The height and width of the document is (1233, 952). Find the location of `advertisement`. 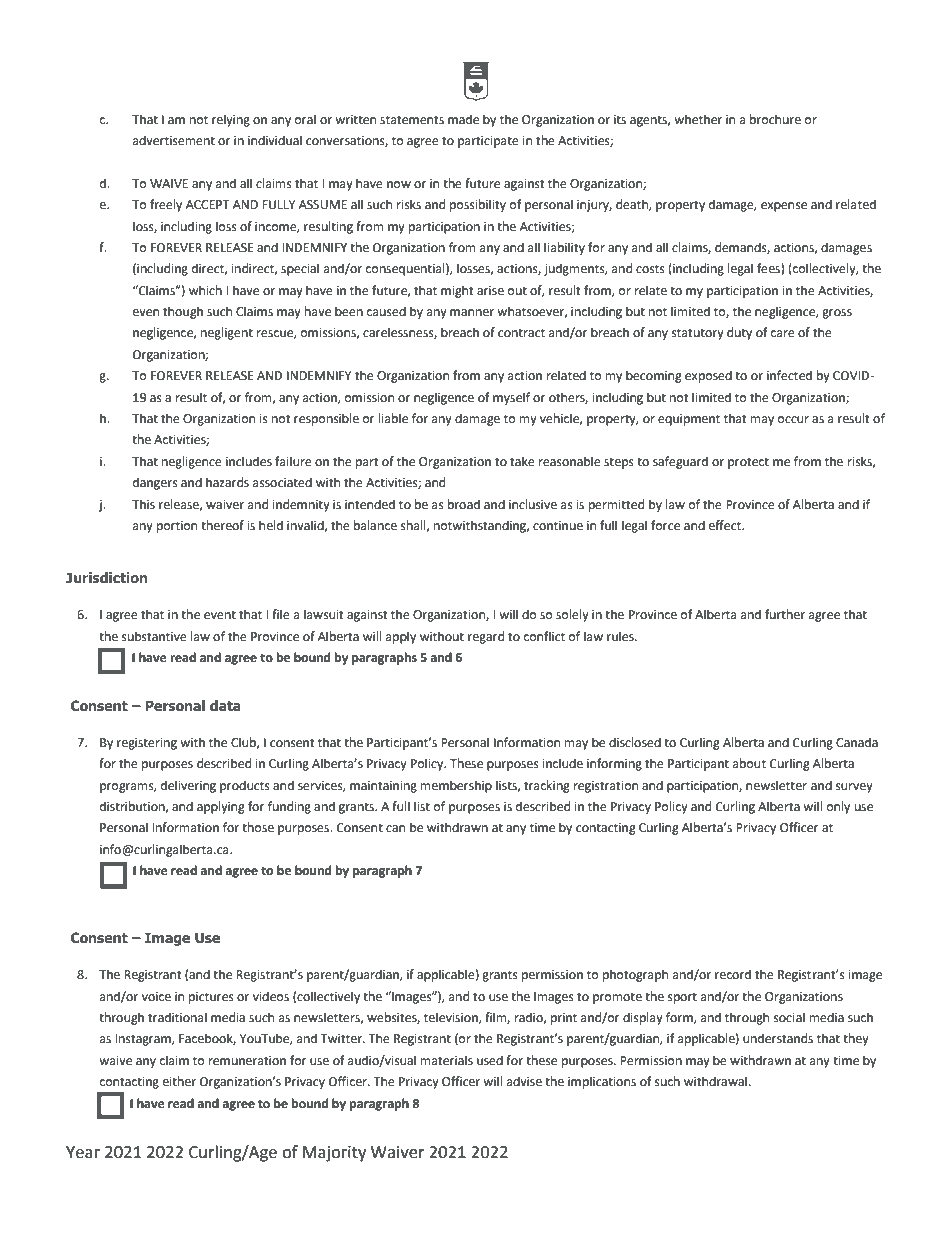

advertisement is located at coordinates (174, 140).
